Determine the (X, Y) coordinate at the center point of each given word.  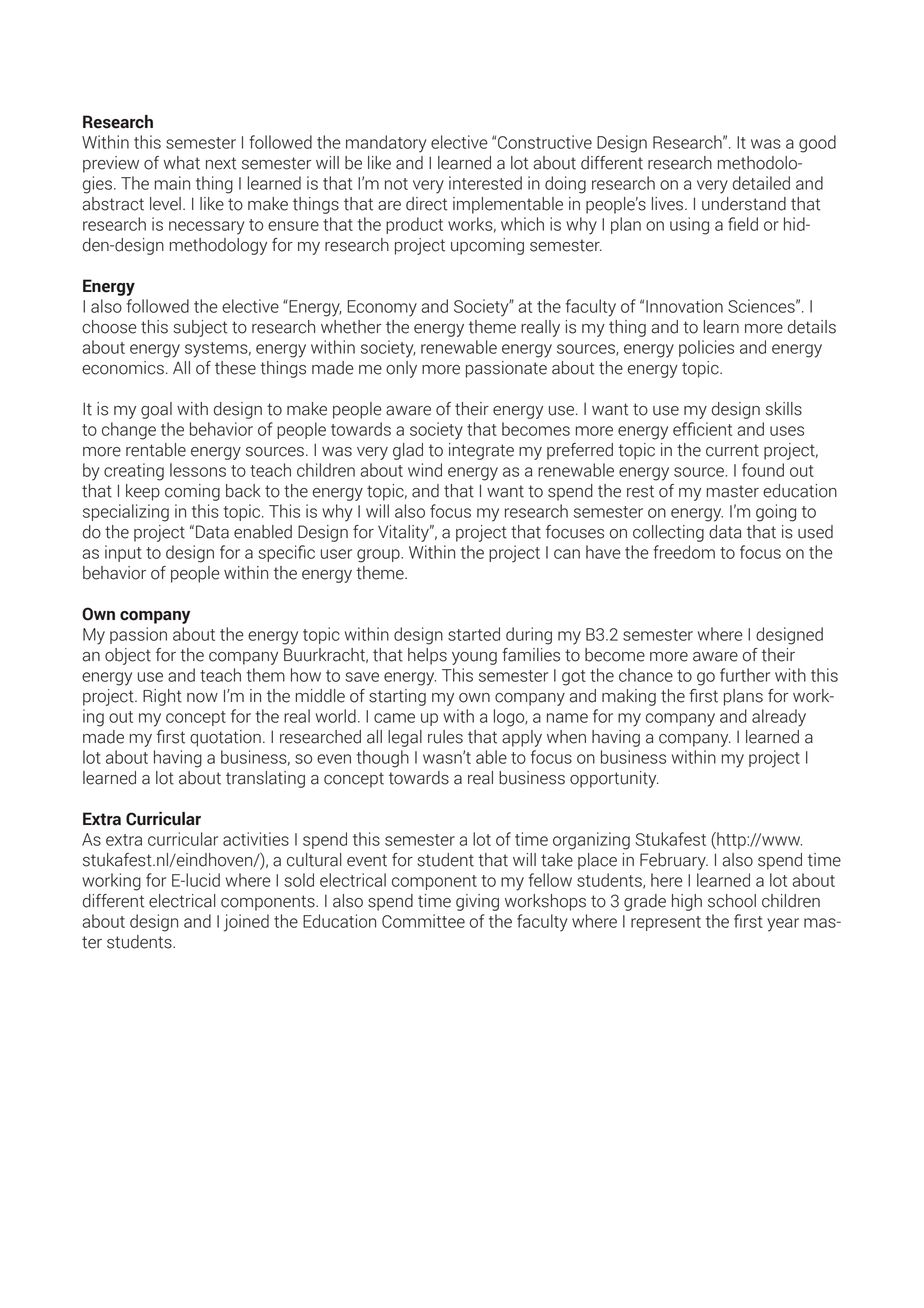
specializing (126, 513)
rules (445, 737)
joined (246, 923)
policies (706, 348)
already (779, 718)
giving (477, 902)
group (379, 556)
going (776, 513)
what (181, 163)
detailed (761, 183)
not (396, 184)
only (401, 369)
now (202, 698)
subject (201, 328)
